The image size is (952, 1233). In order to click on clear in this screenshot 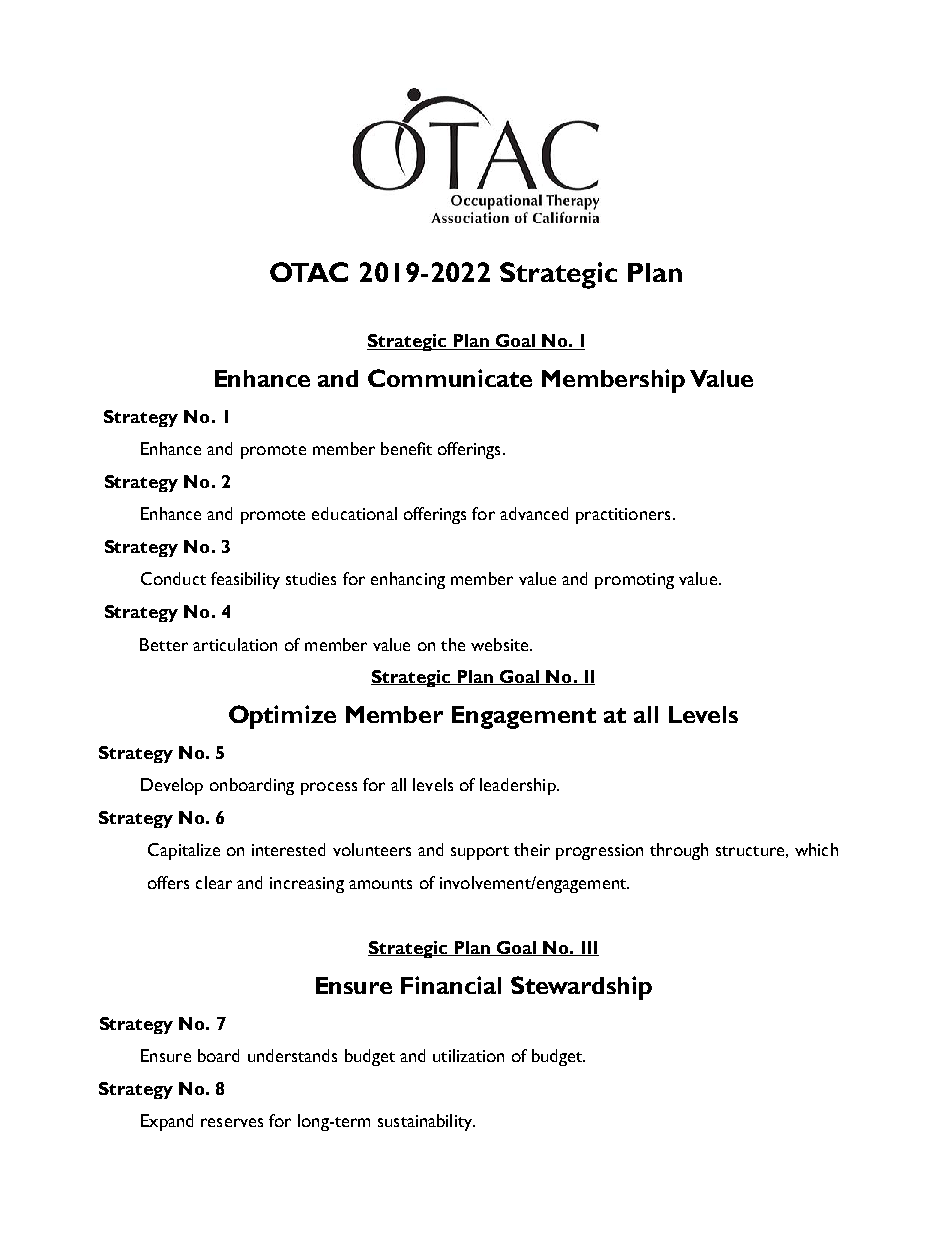, I will do `click(214, 882)`.
